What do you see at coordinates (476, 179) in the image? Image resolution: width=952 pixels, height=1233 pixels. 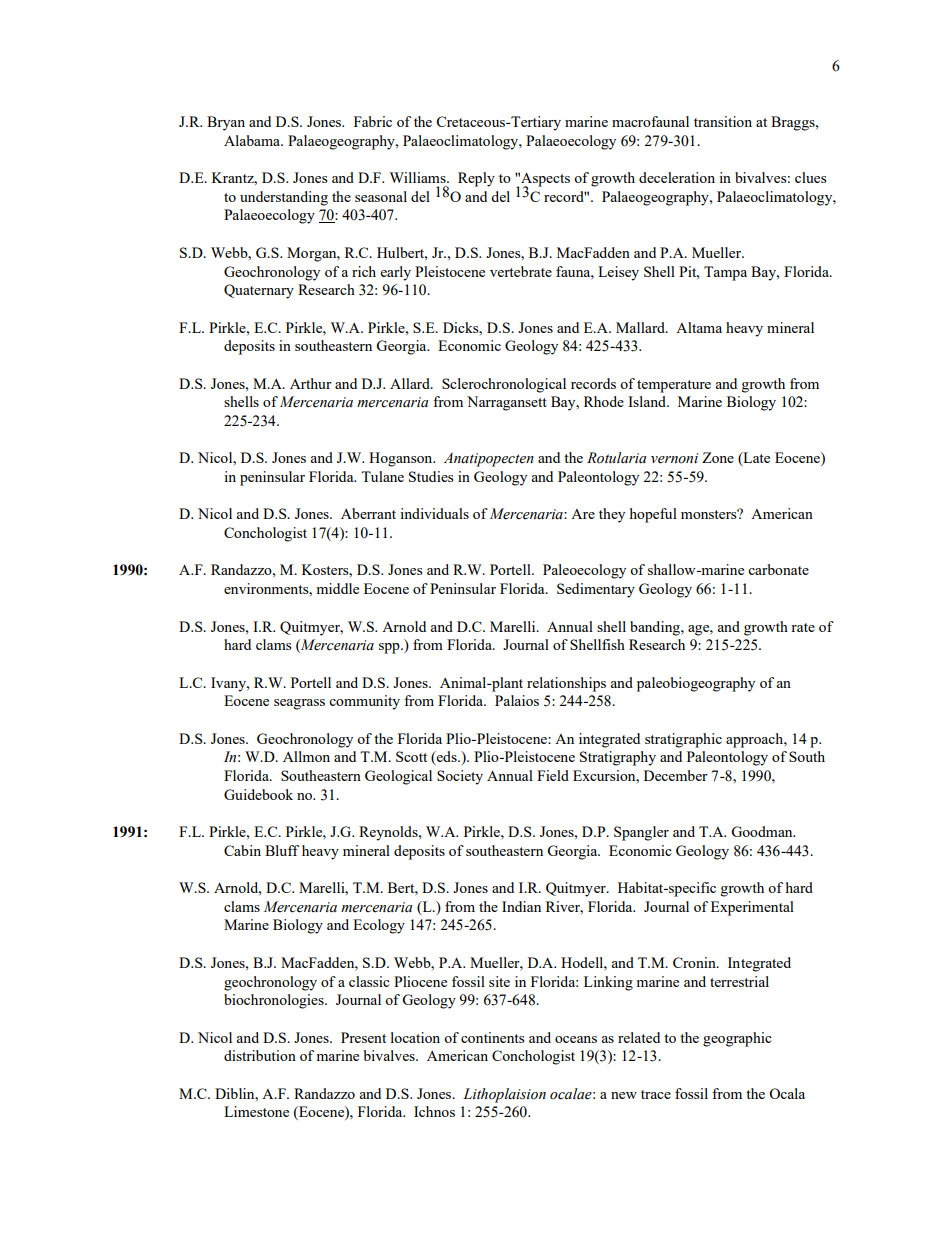 I see `Reply` at bounding box center [476, 179].
